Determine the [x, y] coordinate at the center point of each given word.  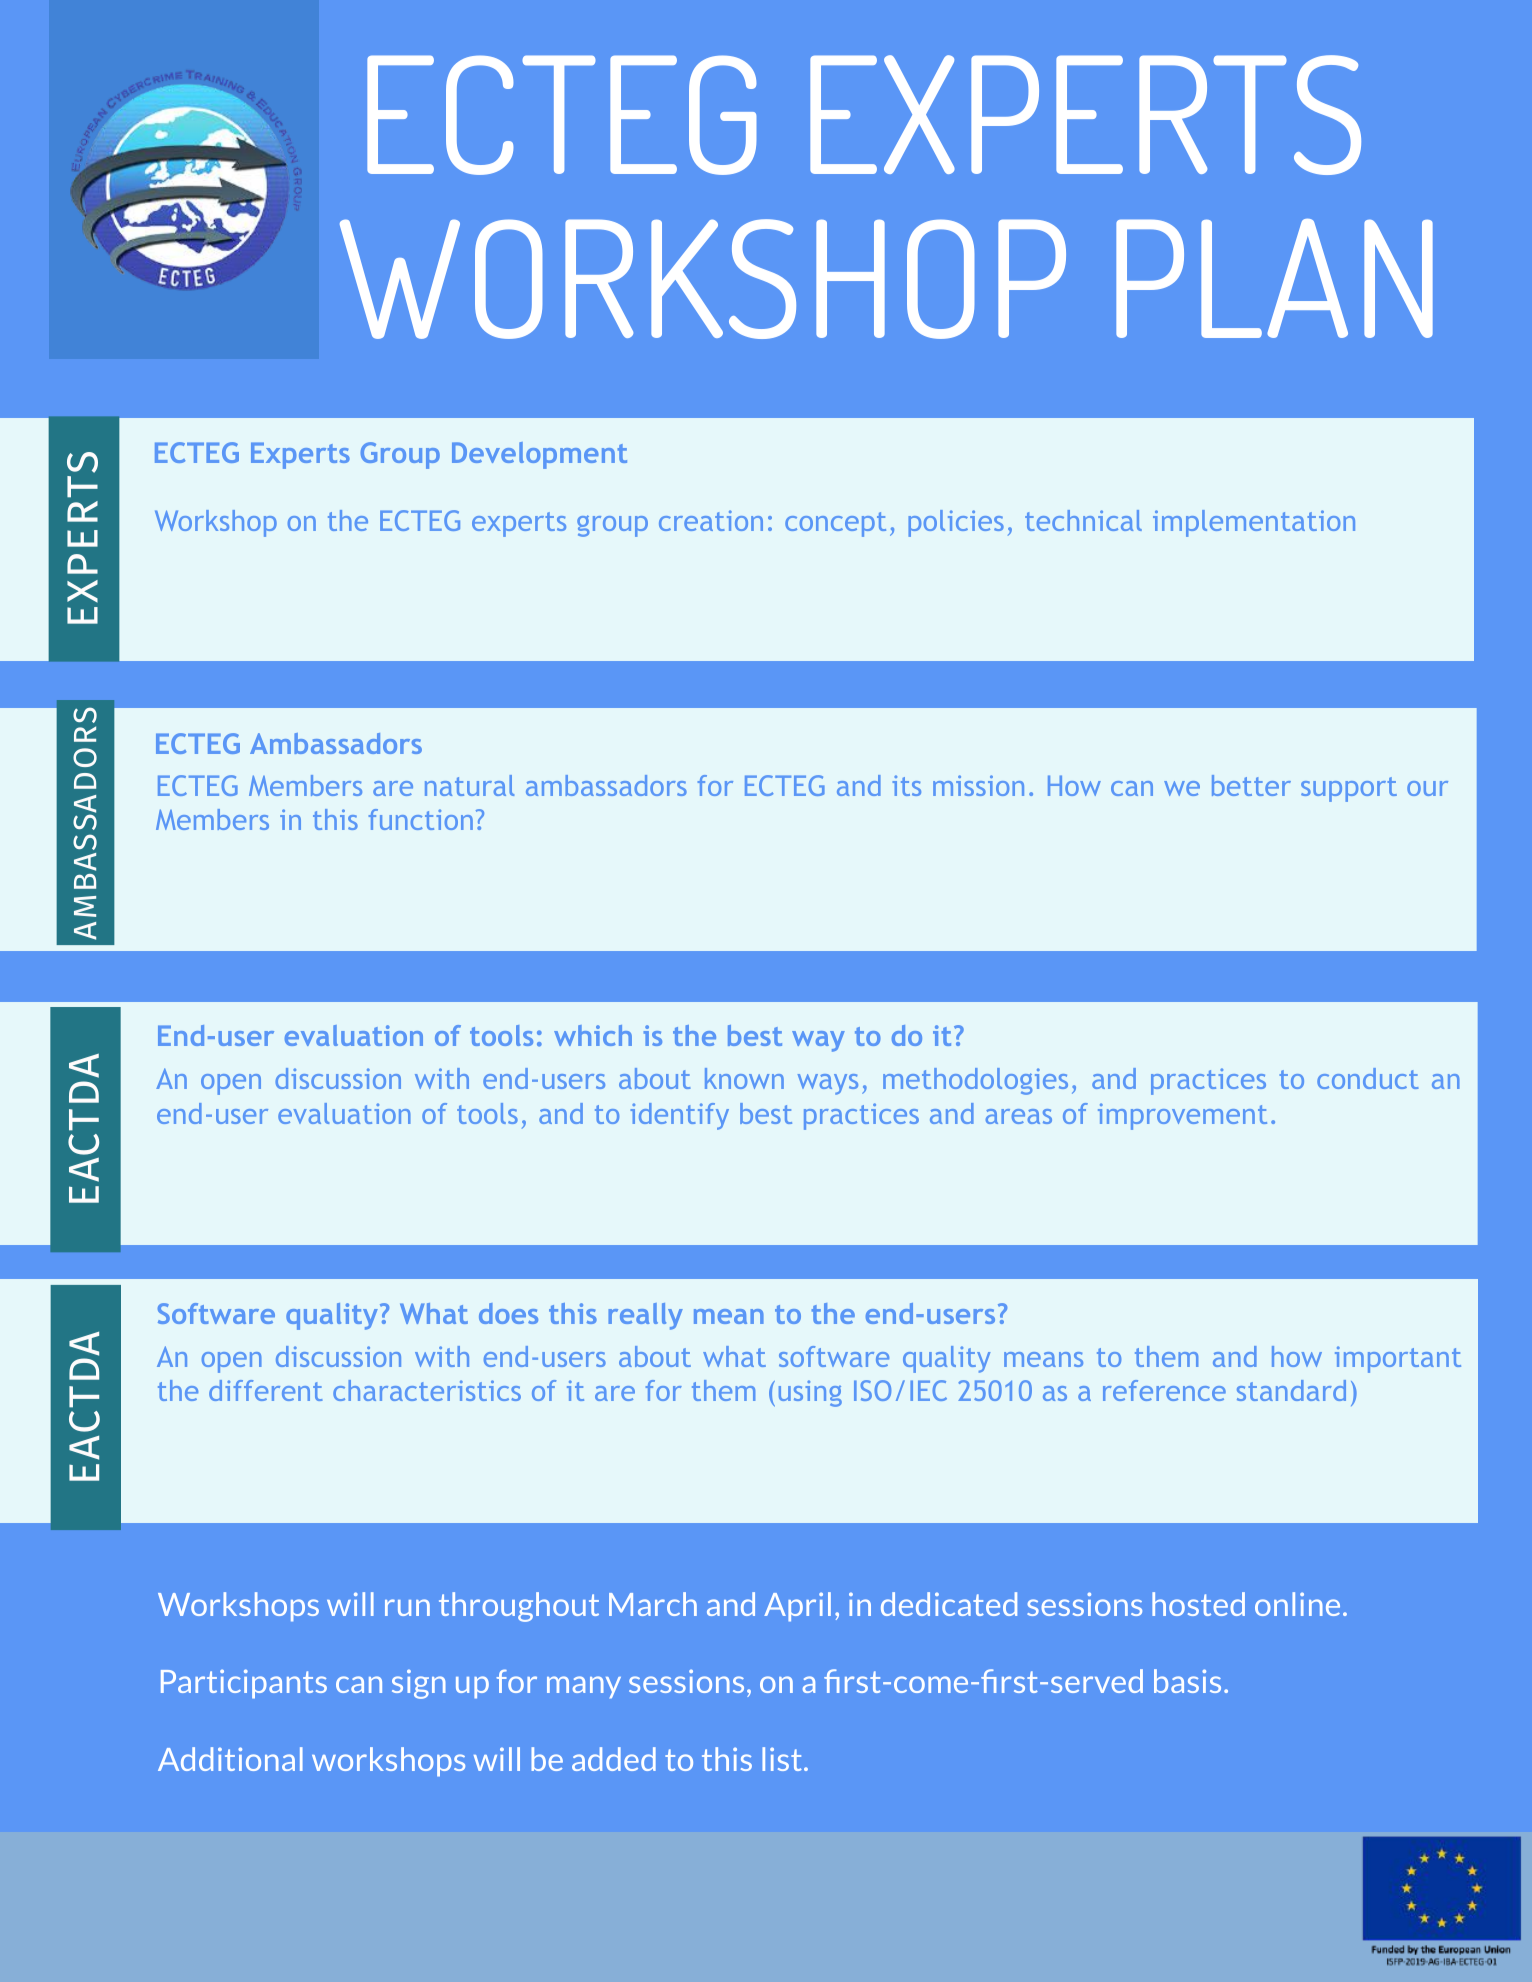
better [1251, 785]
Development [539, 455]
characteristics [427, 1390]
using [810, 1393]
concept [835, 524]
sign [419, 1684]
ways [828, 1084]
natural [469, 785]
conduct [1368, 1078]
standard [1291, 1390]
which [593, 1035]
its [906, 785]
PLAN [1274, 278]
